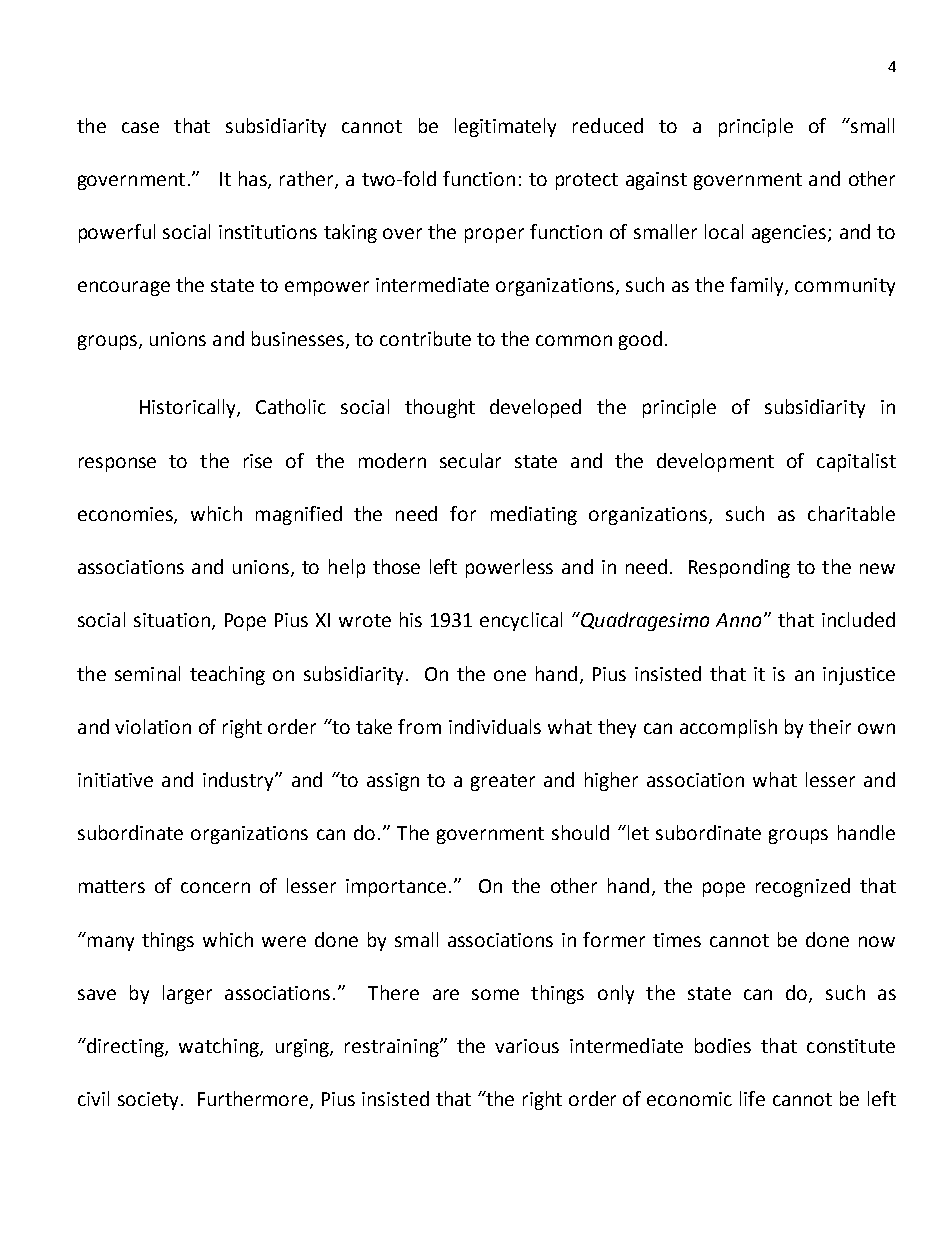 This image has width=952, height=1233. What do you see at coordinates (752, 1098) in the image?
I see `life` at bounding box center [752, 1098].
